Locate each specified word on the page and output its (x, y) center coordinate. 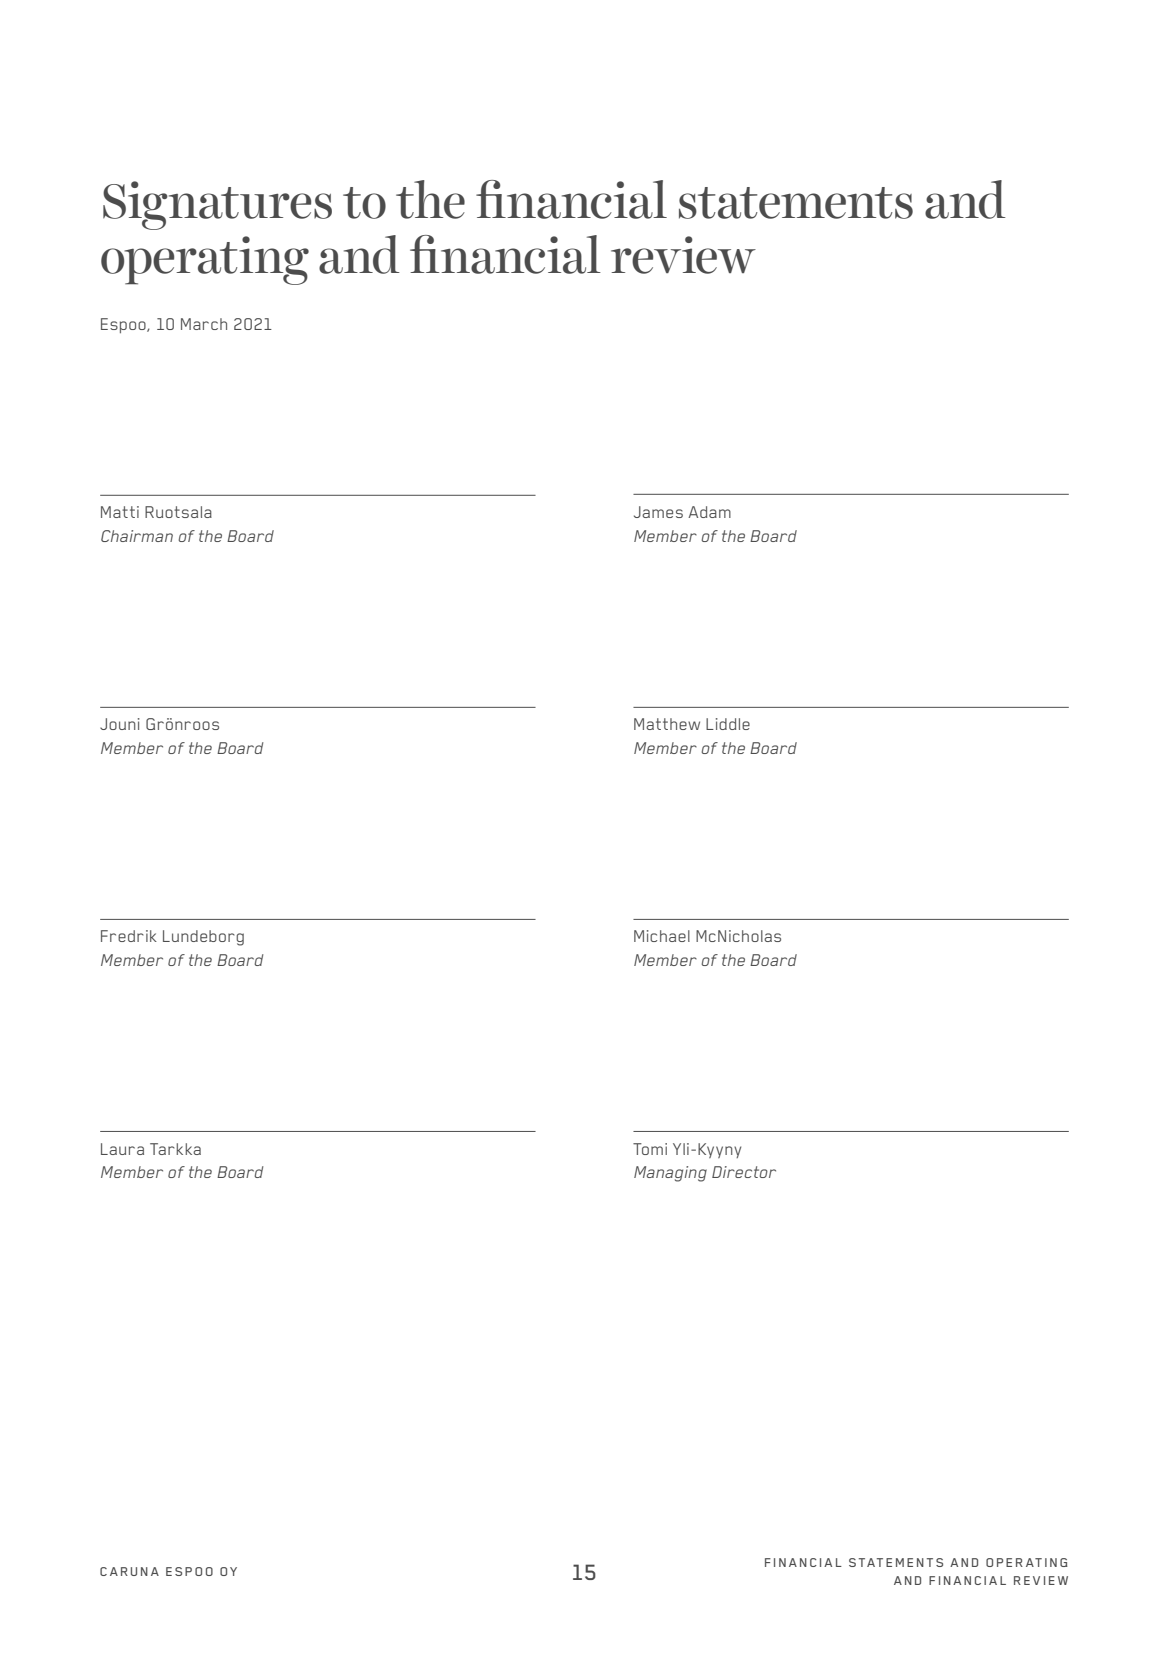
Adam (709, 512)
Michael (662, 936)
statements (796, 203)
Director (744, 1172)
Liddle (728, 724)
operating (205, 260)
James (658, 512)
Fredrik (129, 936)
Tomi (650, 1149)
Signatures (217, 205)
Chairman (137, 536)
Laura (122, 1149)
